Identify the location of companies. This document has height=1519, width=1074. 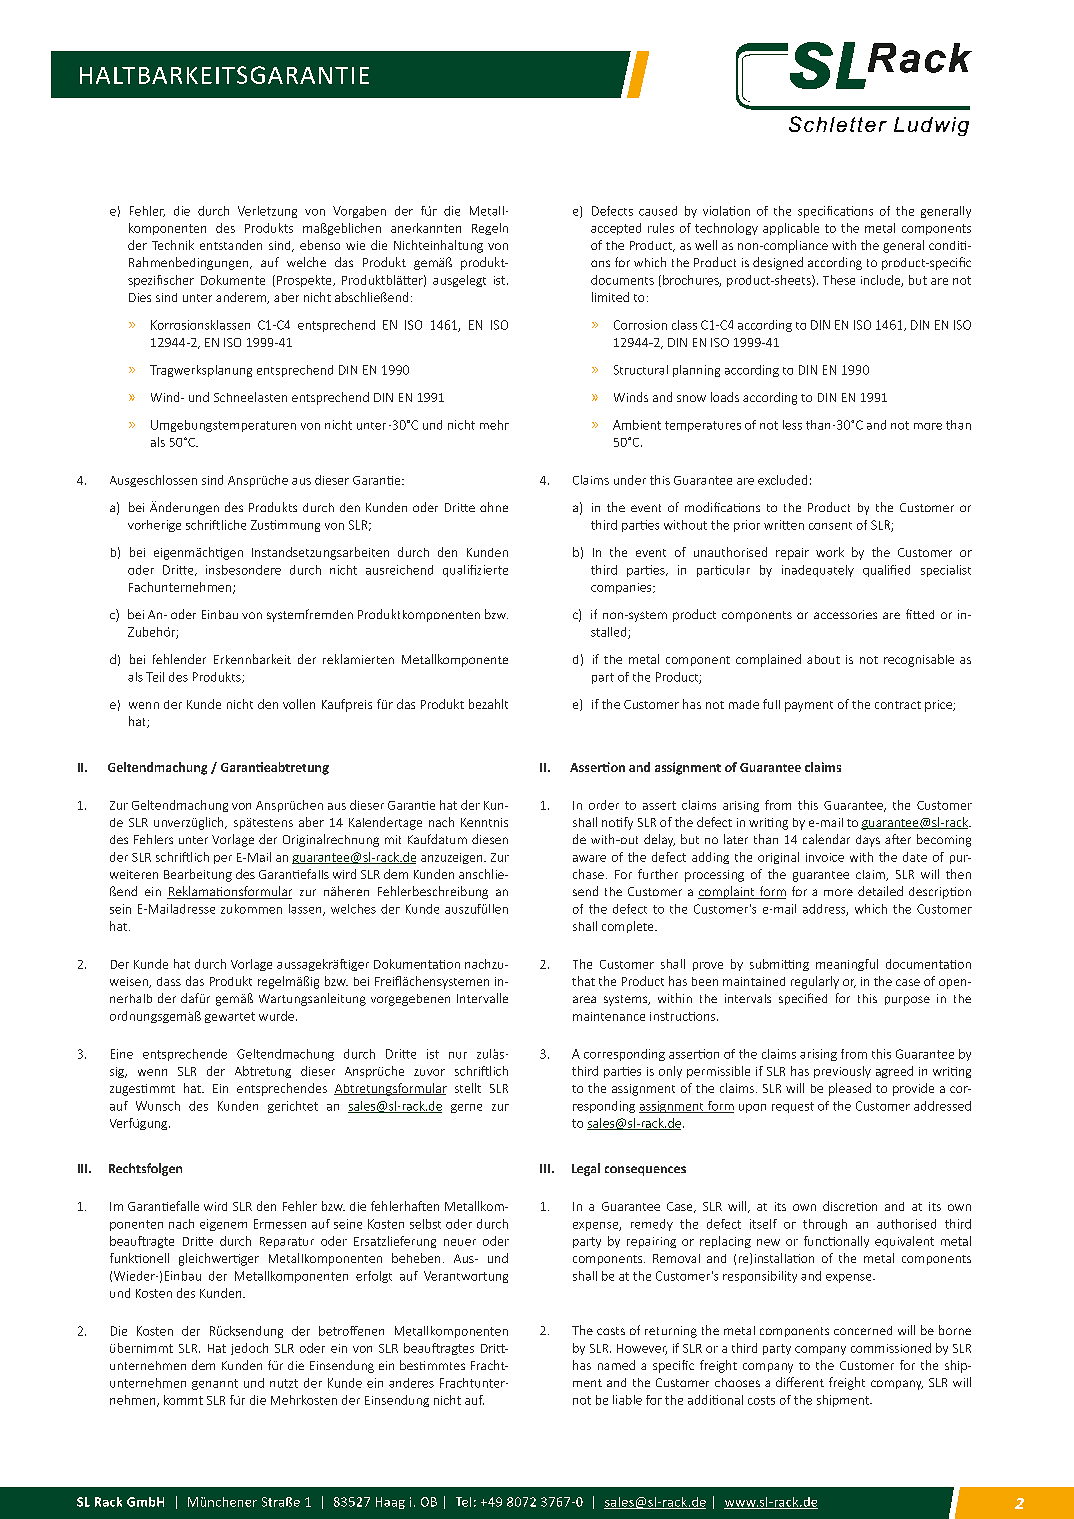
(622, 588).
